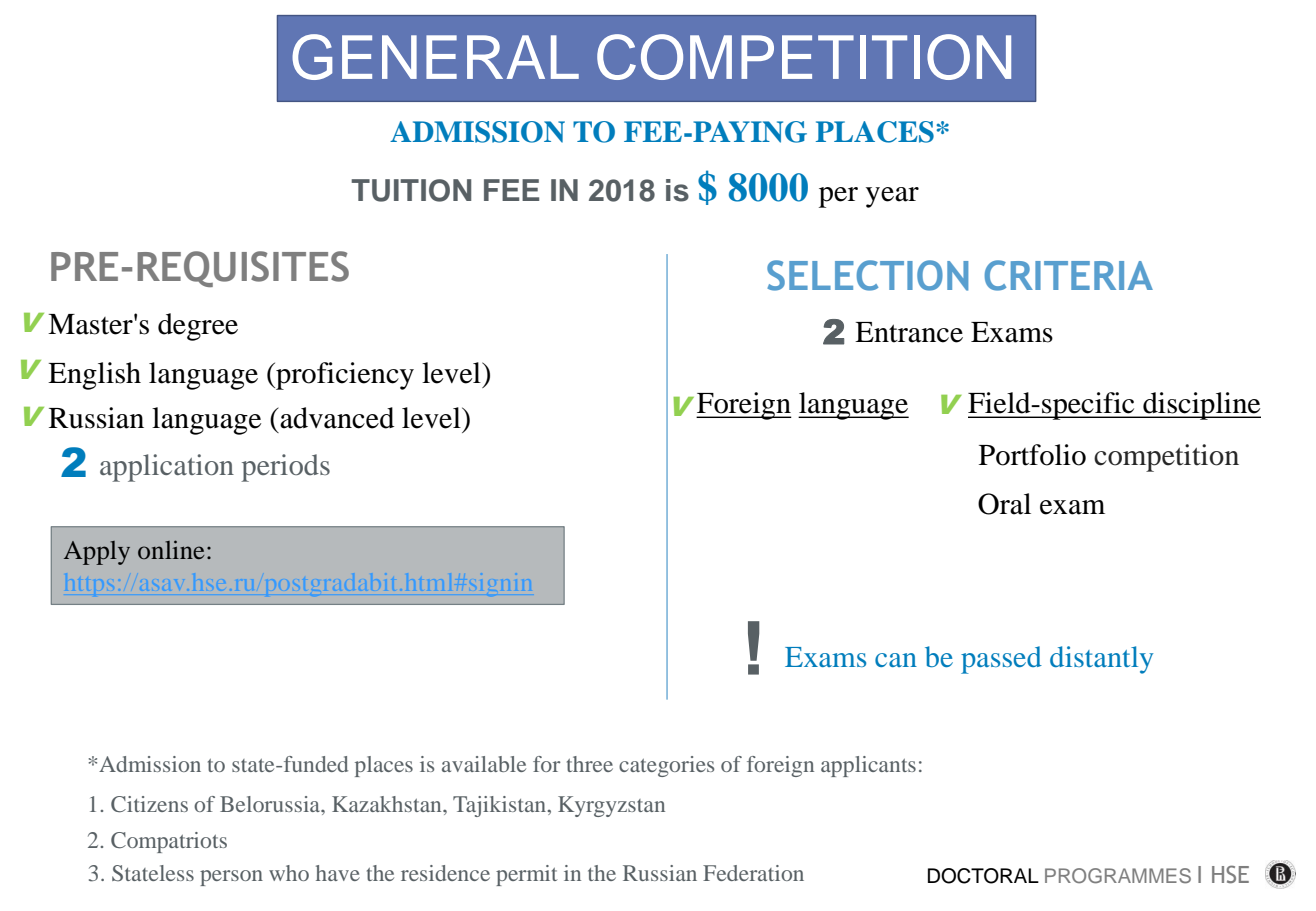 The height and width of the document is (911, 1316). What do you see at coordinates (336, 418) in the document?
I see `advanced` at bounding box center [336, 418].
